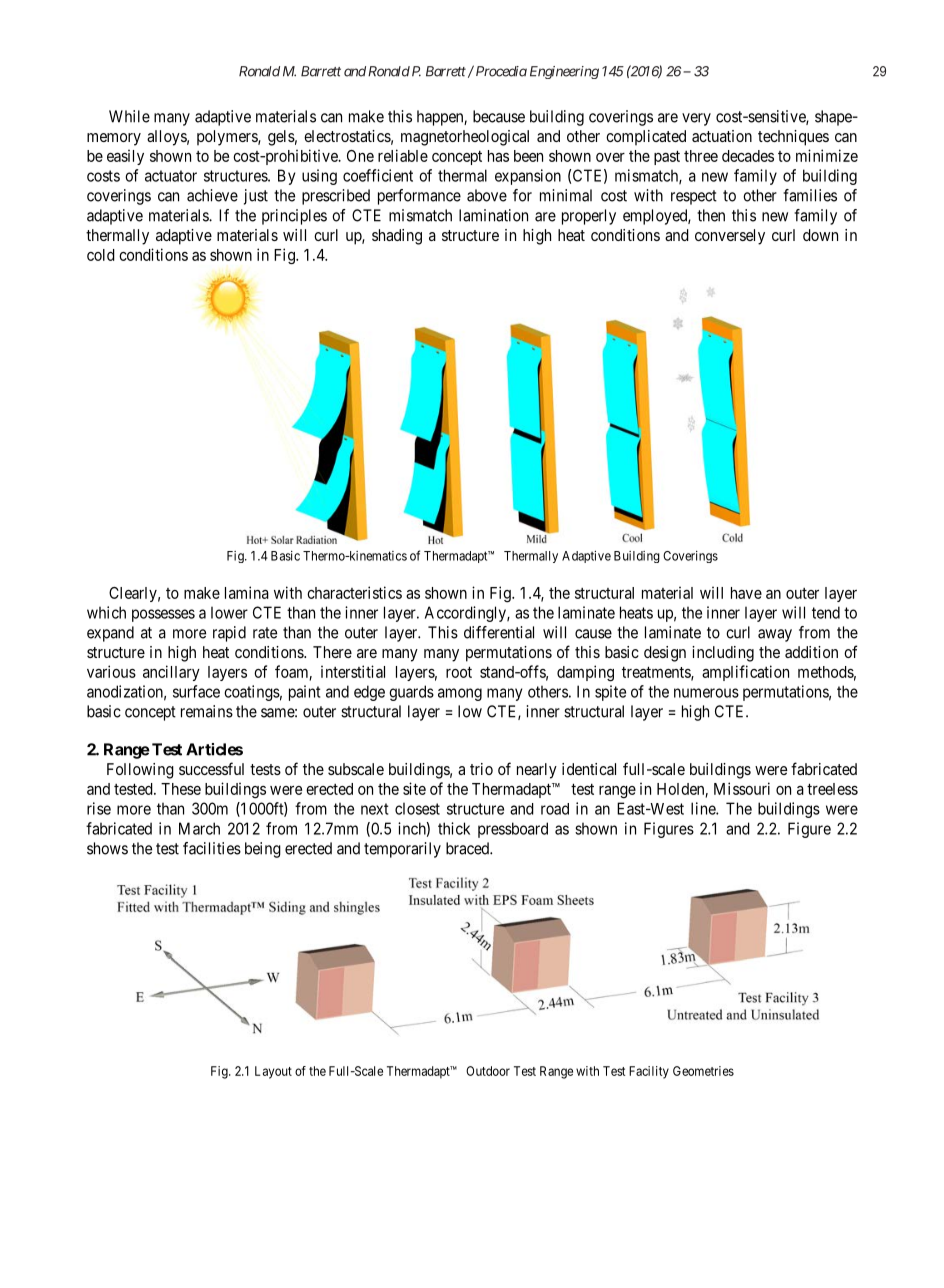  Describe the element at coordinates (722, 136) in the document. I see `actuation` at that location.
